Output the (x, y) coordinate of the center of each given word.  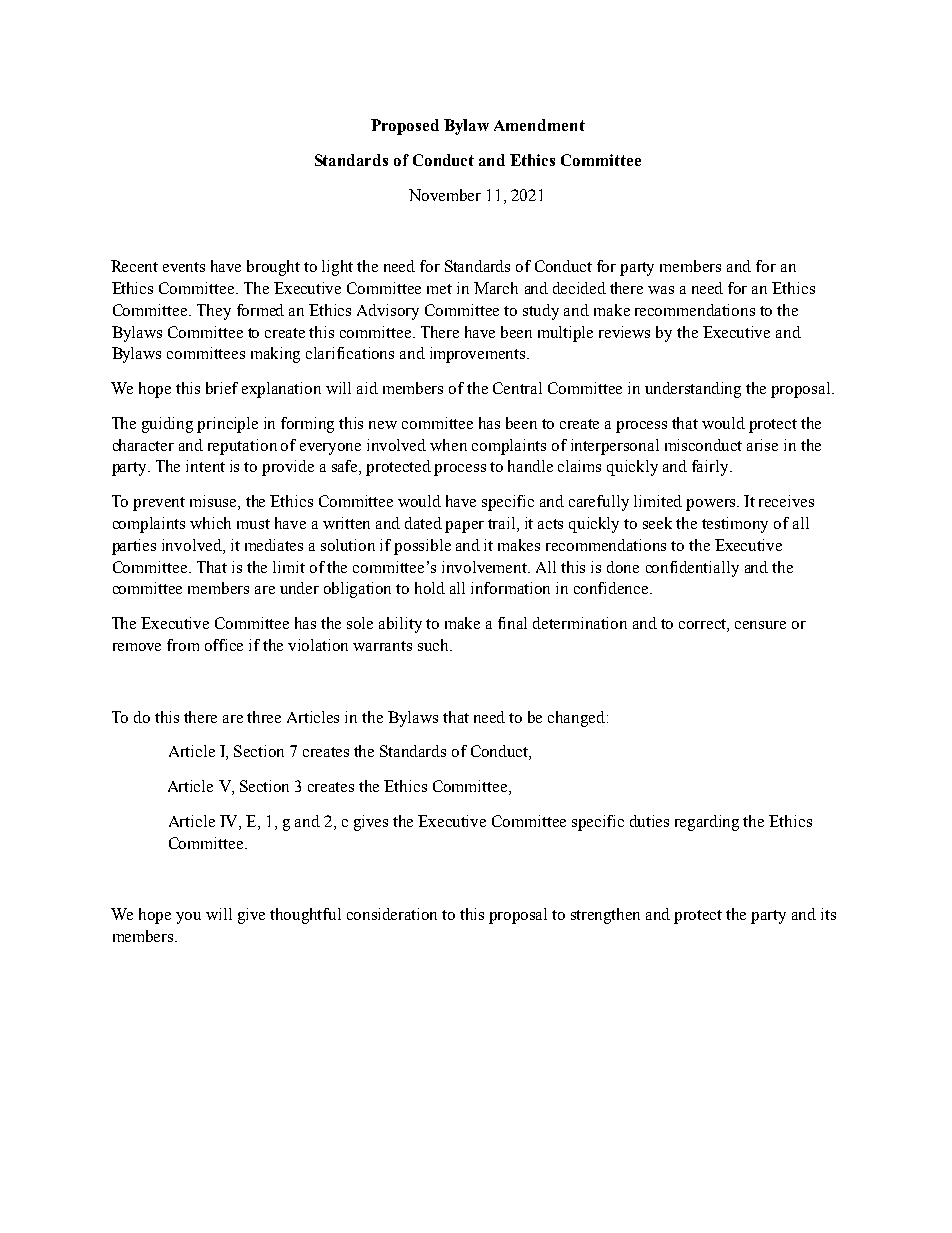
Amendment (539, 125)
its (828, 914)
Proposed (405, 127)
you (188, 918)
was (661, 290)
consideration (392, 914)
